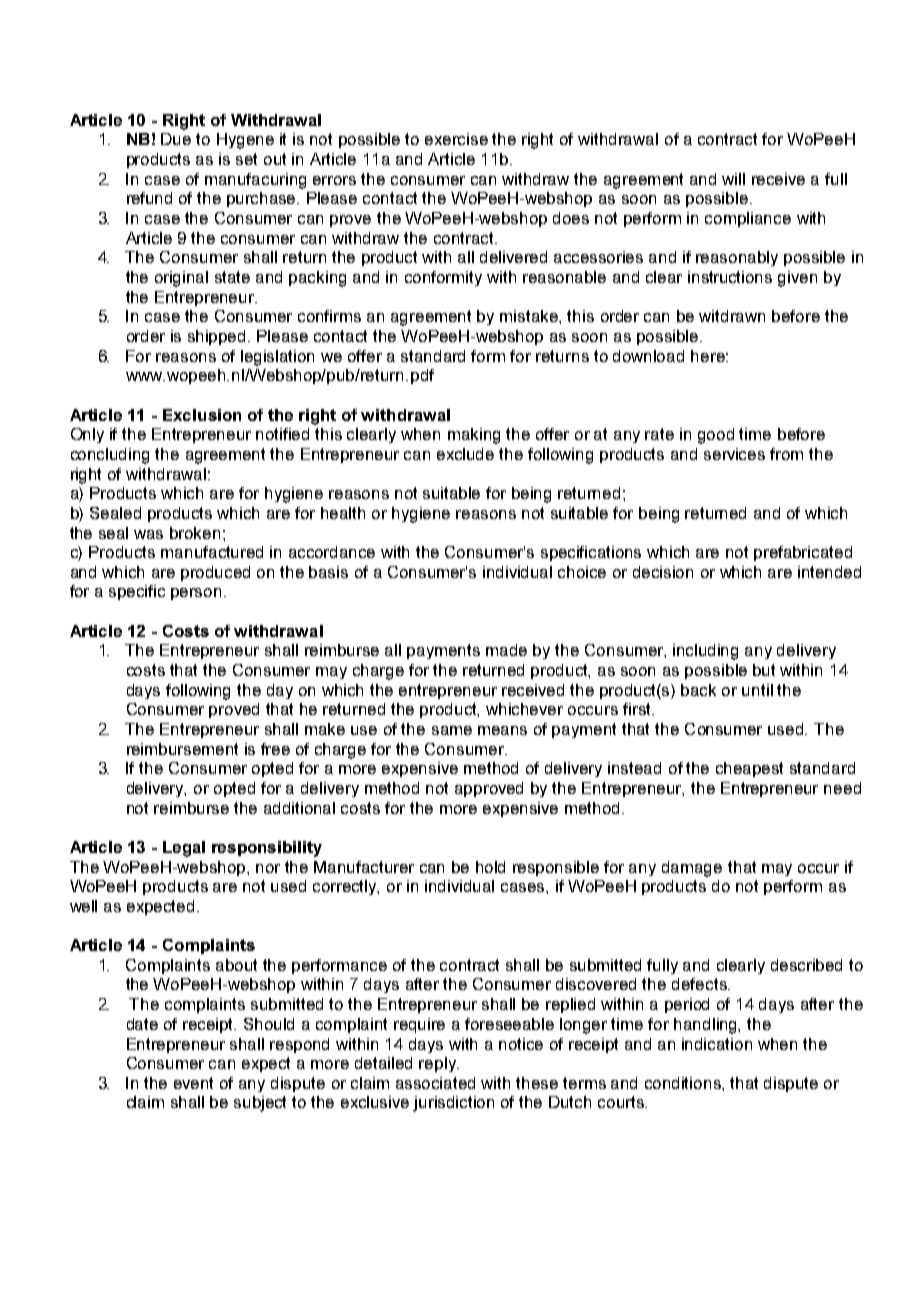  I want to click on event, so click(193, 1083).
